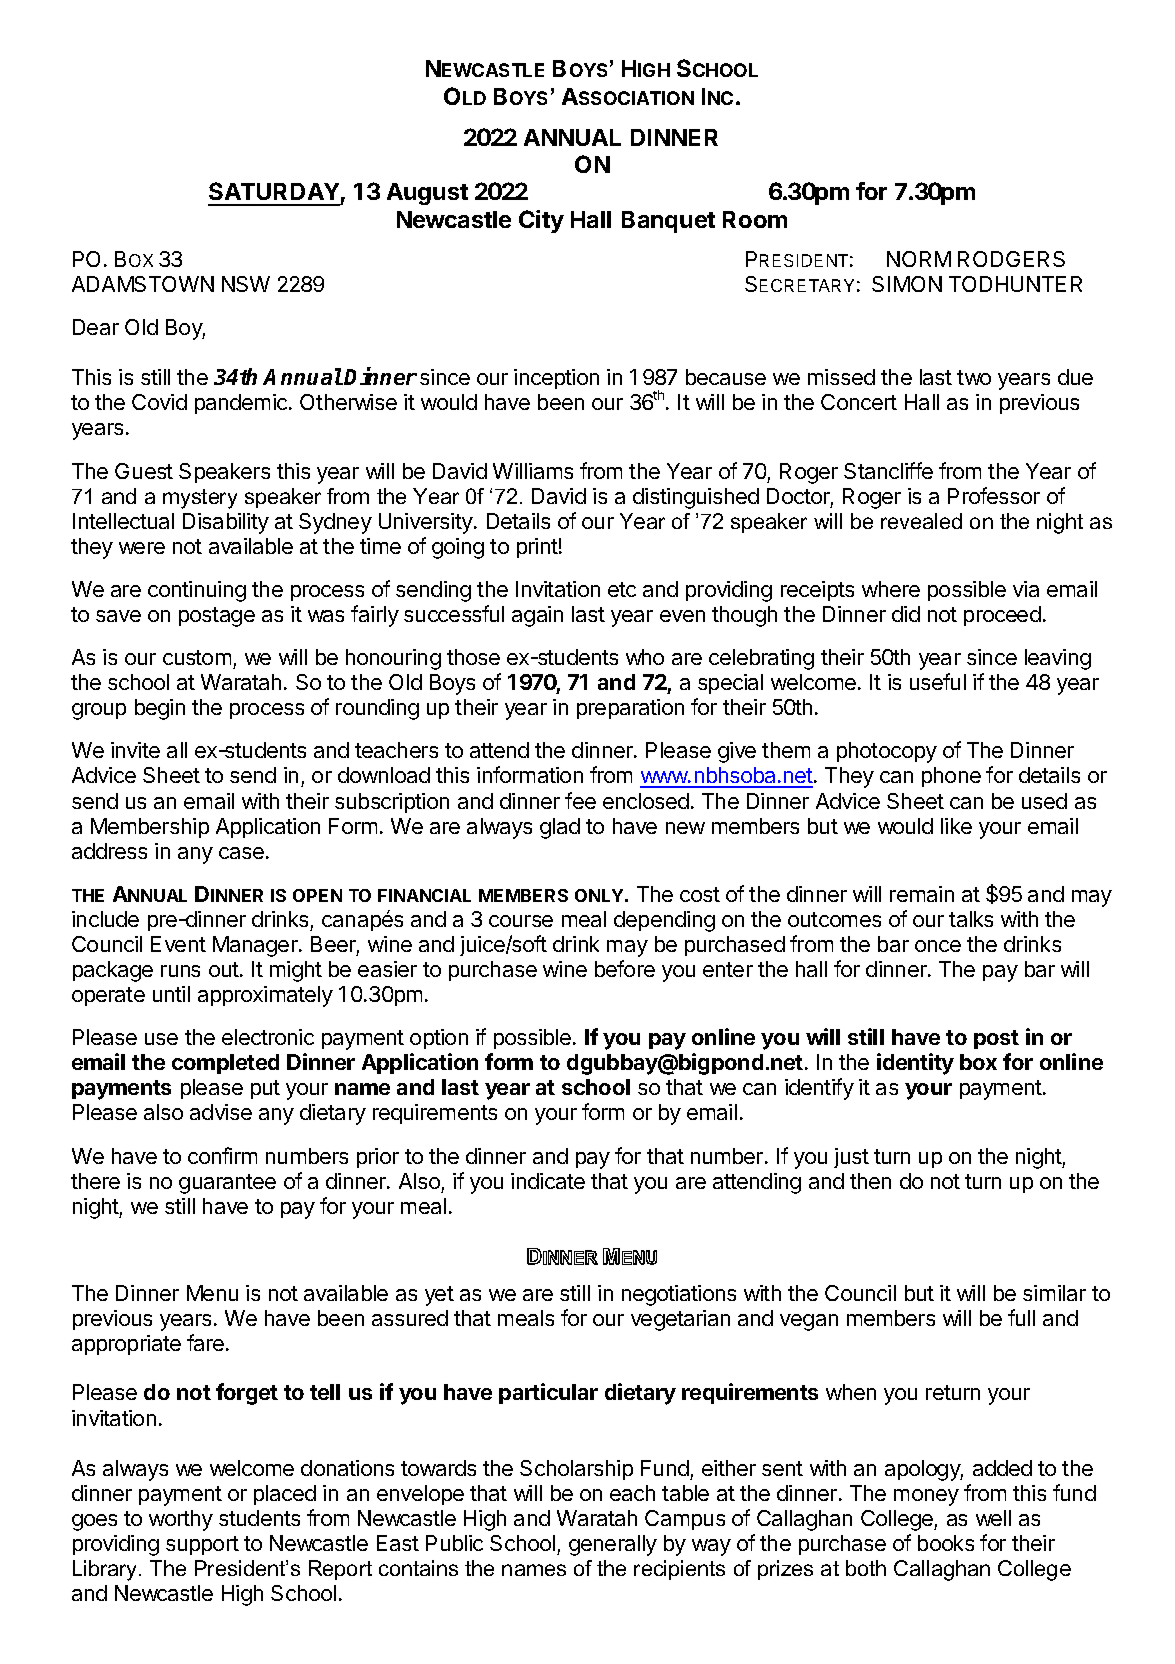  What do you see at coordinates (541, 221) in the document?
I see `City` at bounding box center [541, 221].
